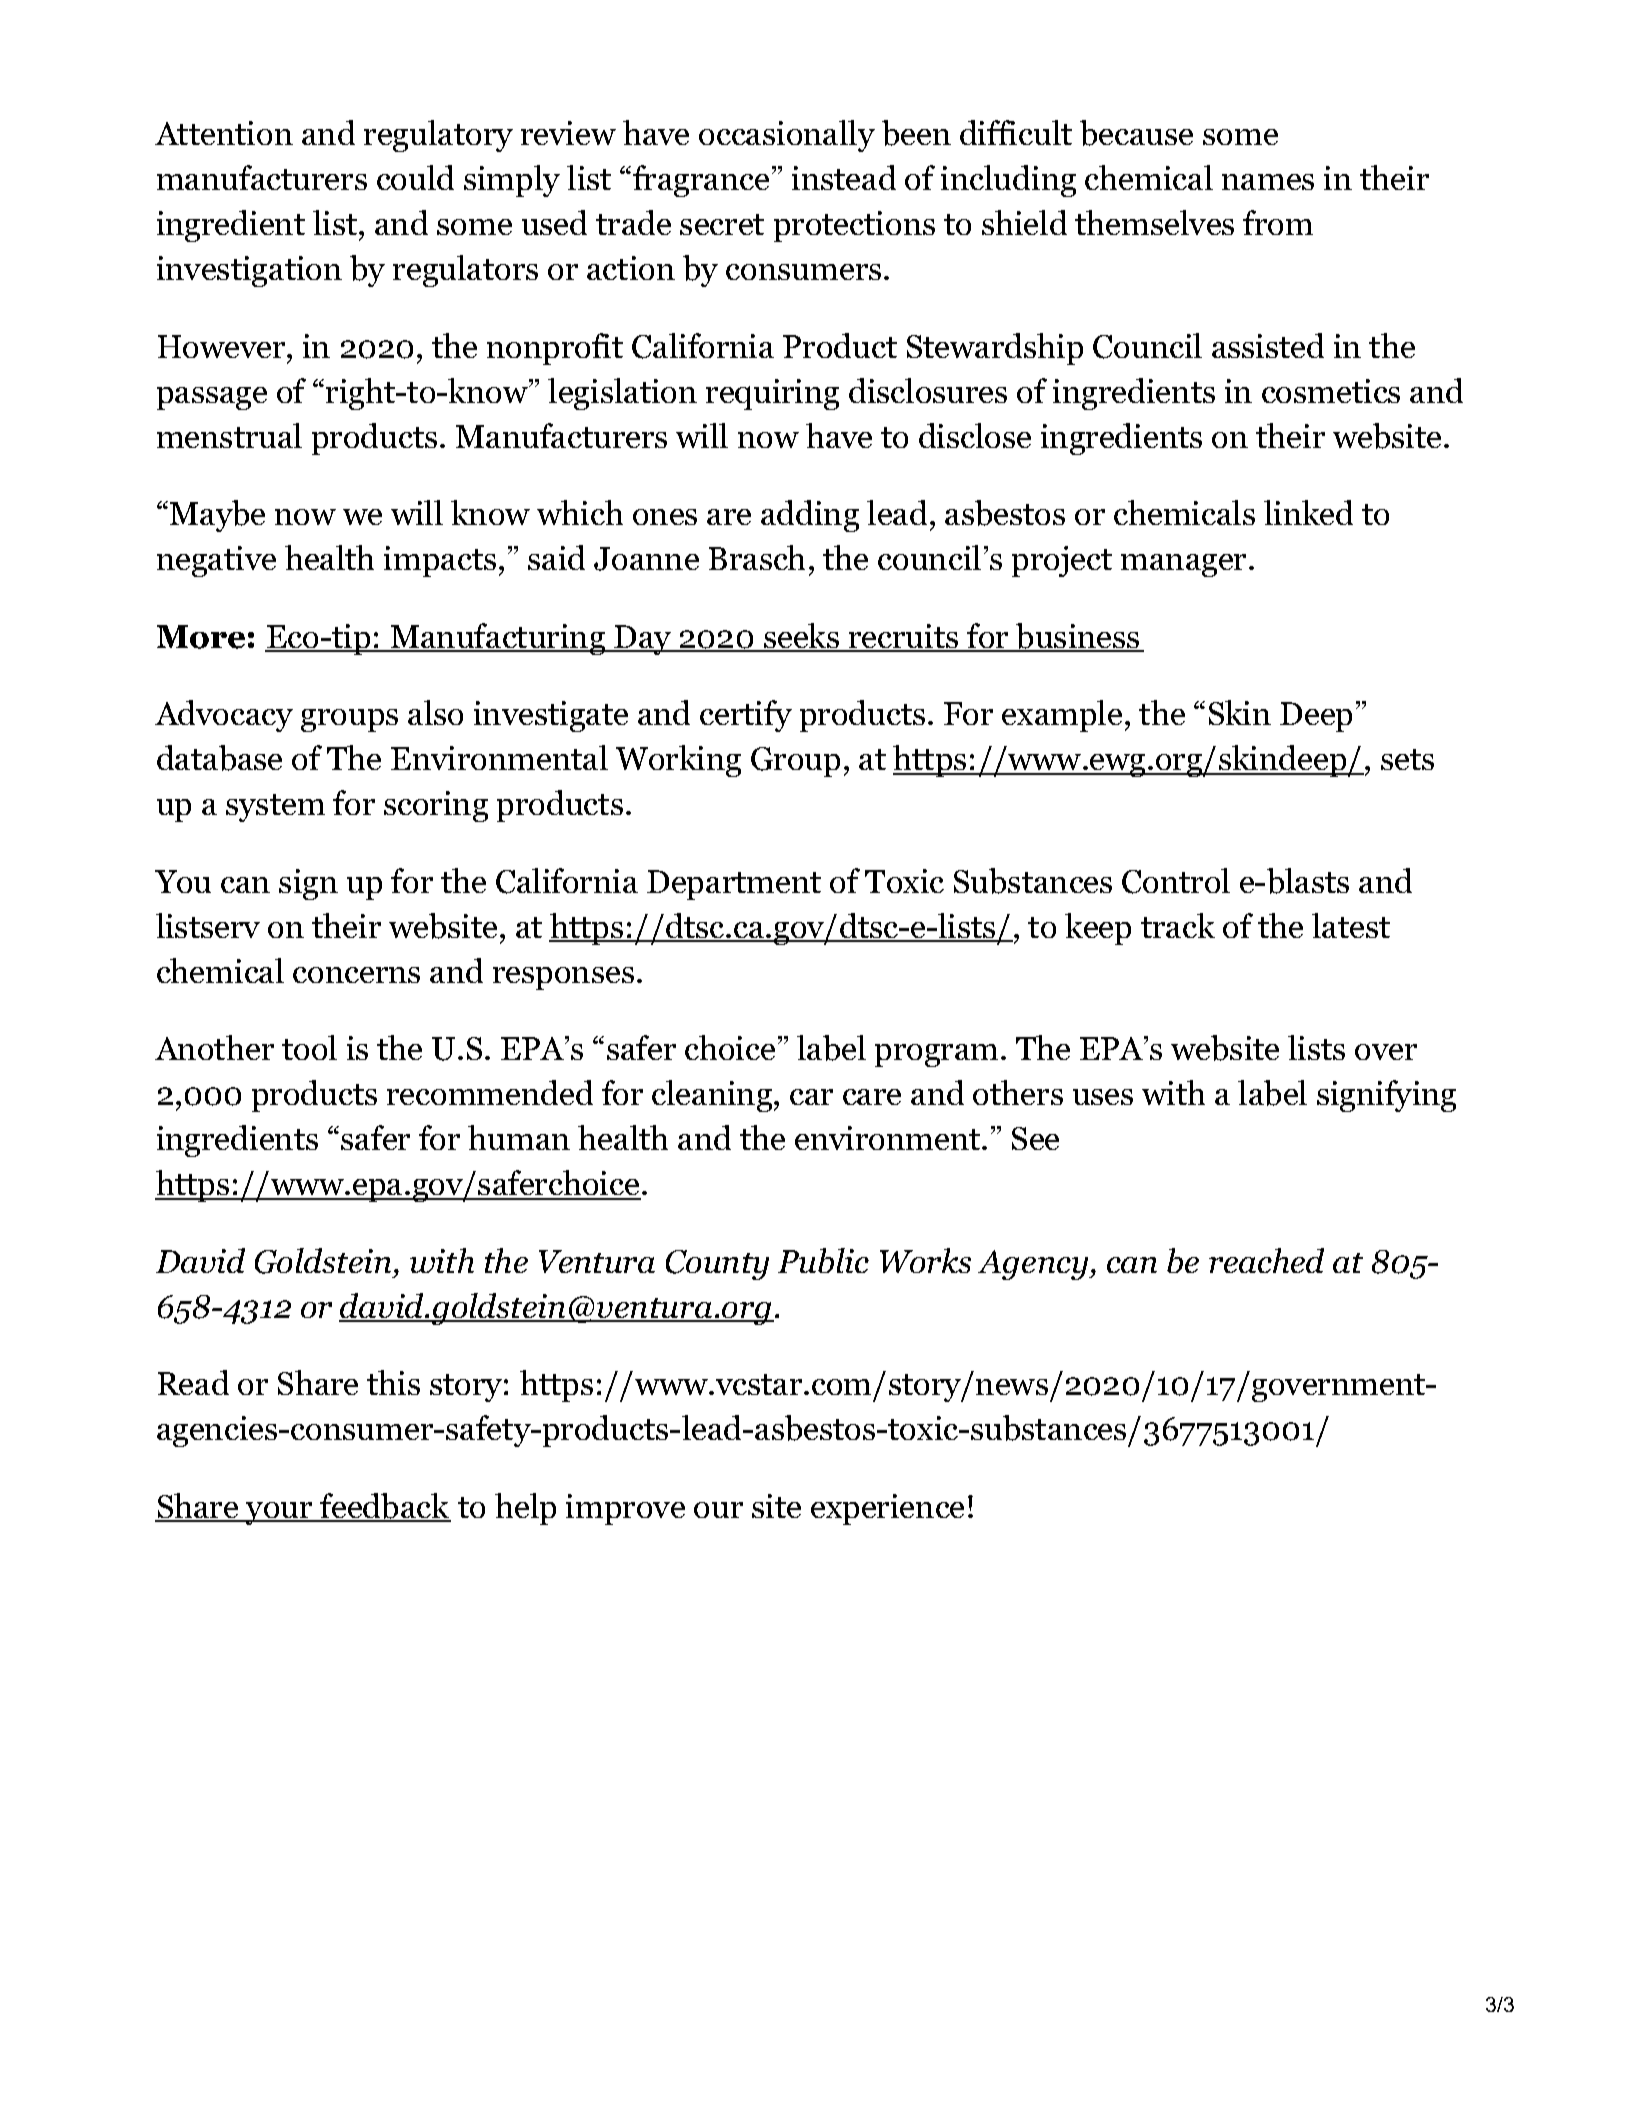  What do you see at coordinates (844, 177) in the screenshot?
I see `instead` at bounding box center [844, 177].
